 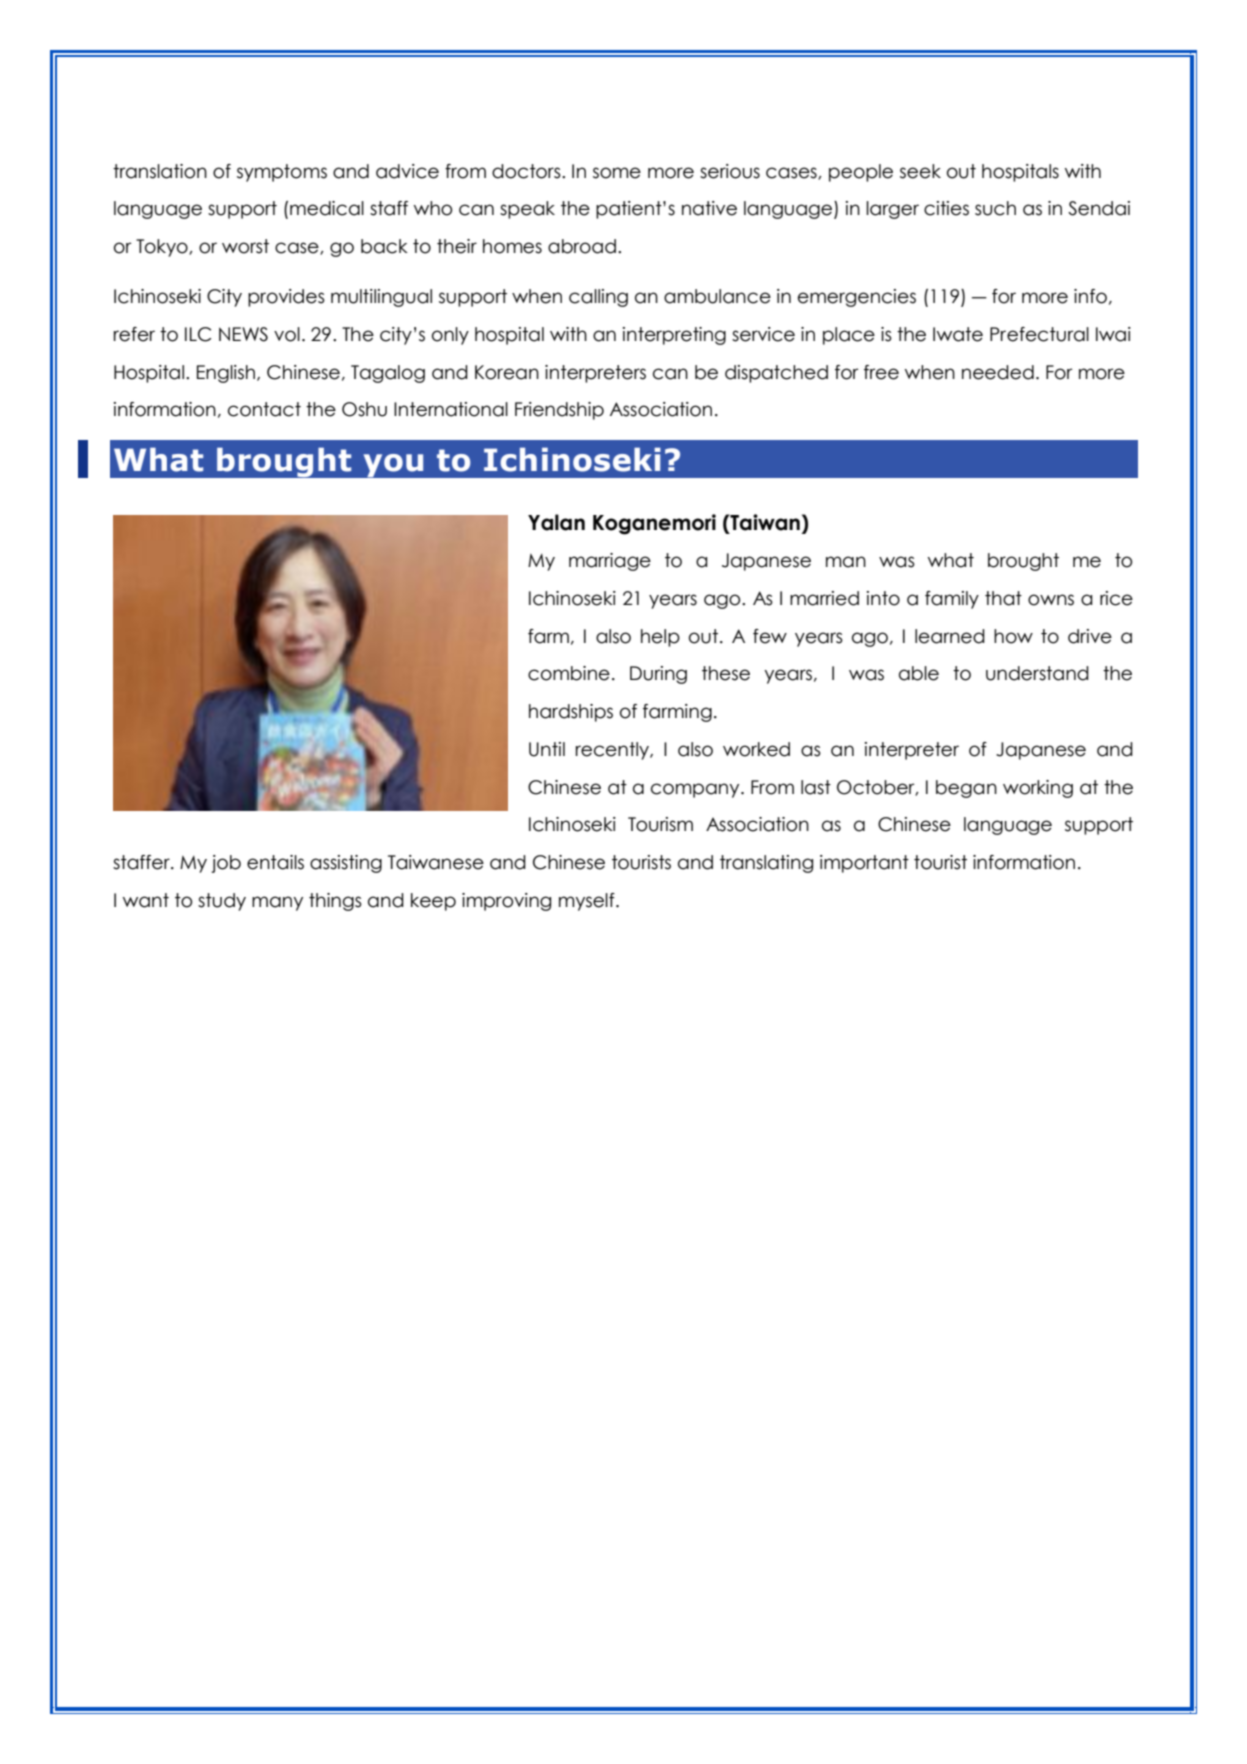 What do you see at coordinates (559, 411) in the document?
I see `Friendship` at bounding box center [559, 411].
